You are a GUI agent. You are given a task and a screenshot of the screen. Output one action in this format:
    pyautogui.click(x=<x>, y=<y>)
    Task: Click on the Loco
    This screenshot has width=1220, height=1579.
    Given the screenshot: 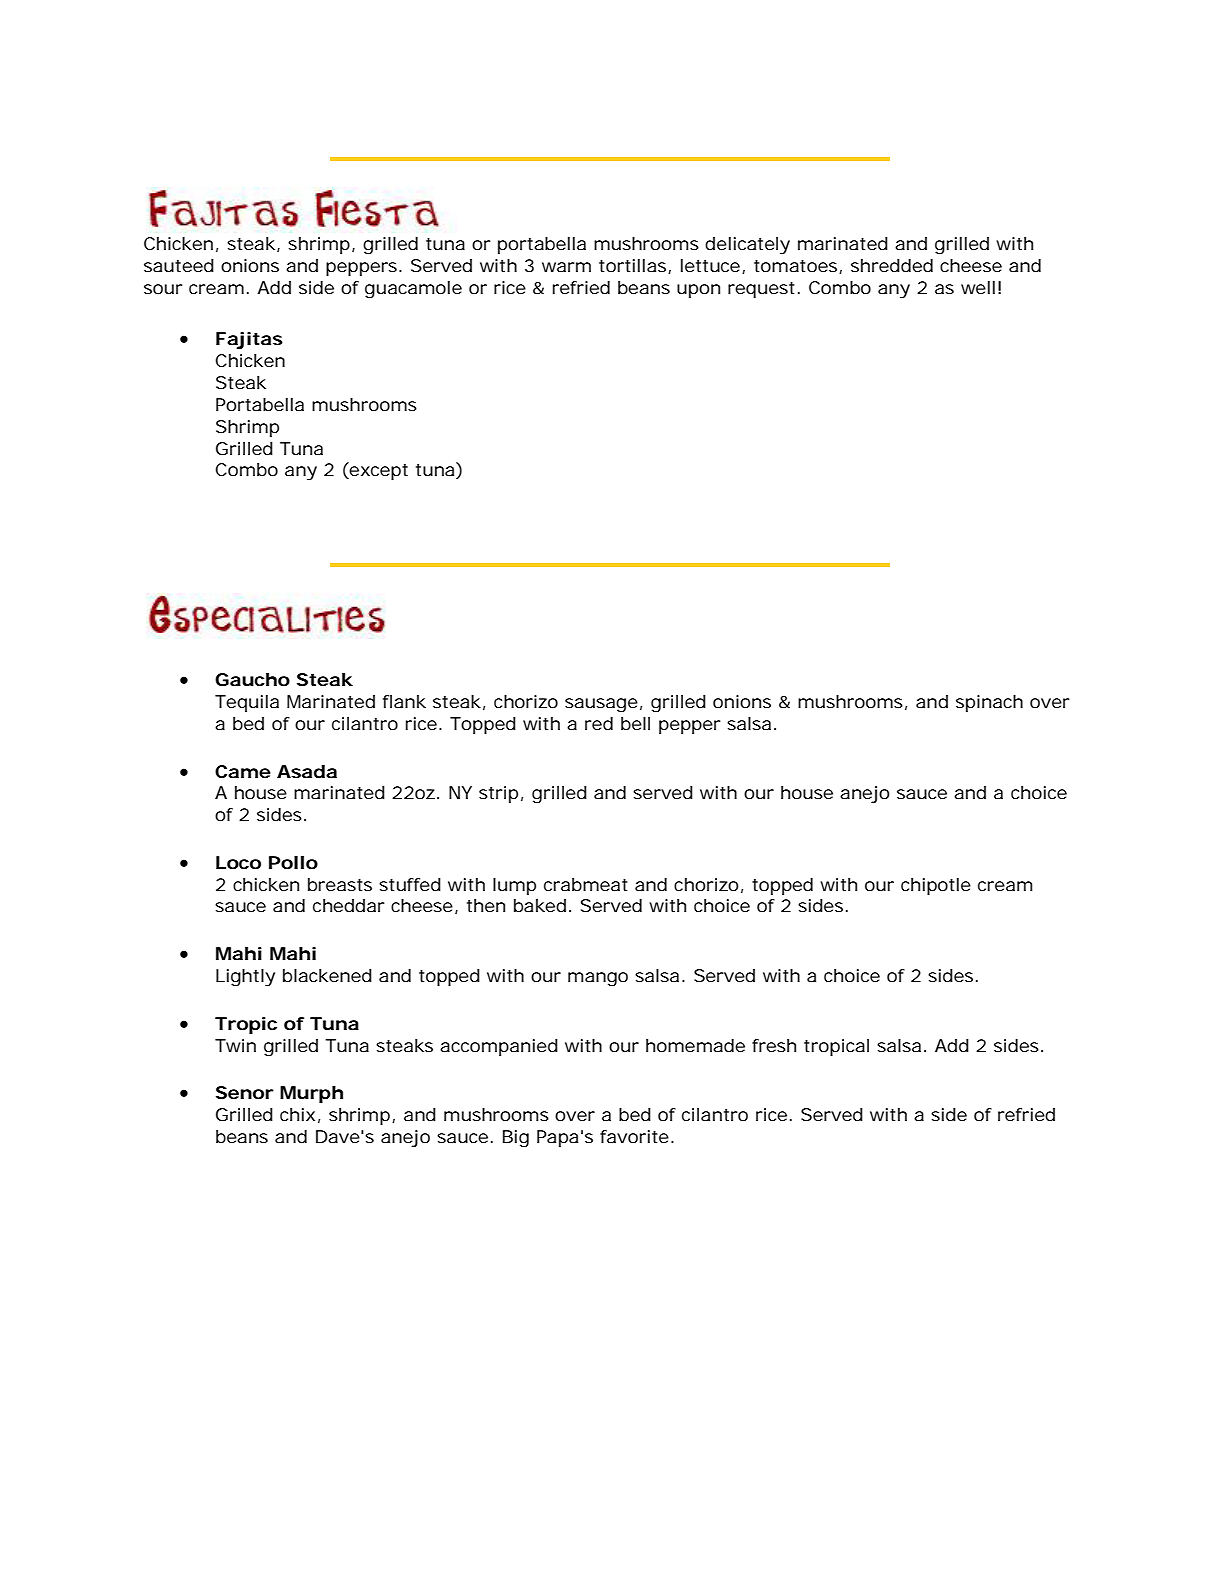 What is the action you would take?
    pyautogui.click(x=238, y=862)
